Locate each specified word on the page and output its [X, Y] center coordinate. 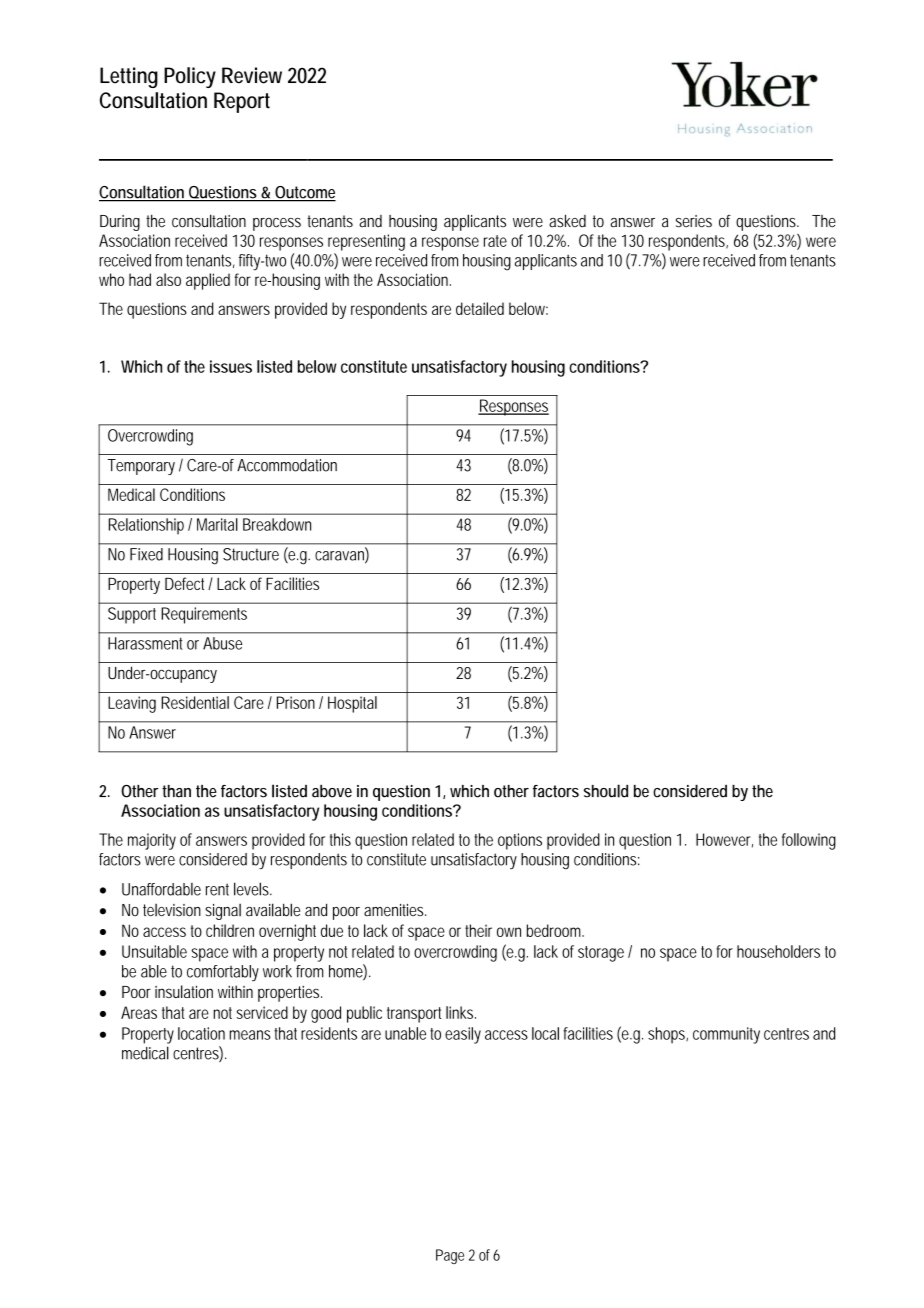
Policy [190, 77]
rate [495, 241]
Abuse [222, 643]
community [726, 1035]
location [201, 1033]
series [694, 221]
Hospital [352, 704]
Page [450, 1256]
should [606, 791]
